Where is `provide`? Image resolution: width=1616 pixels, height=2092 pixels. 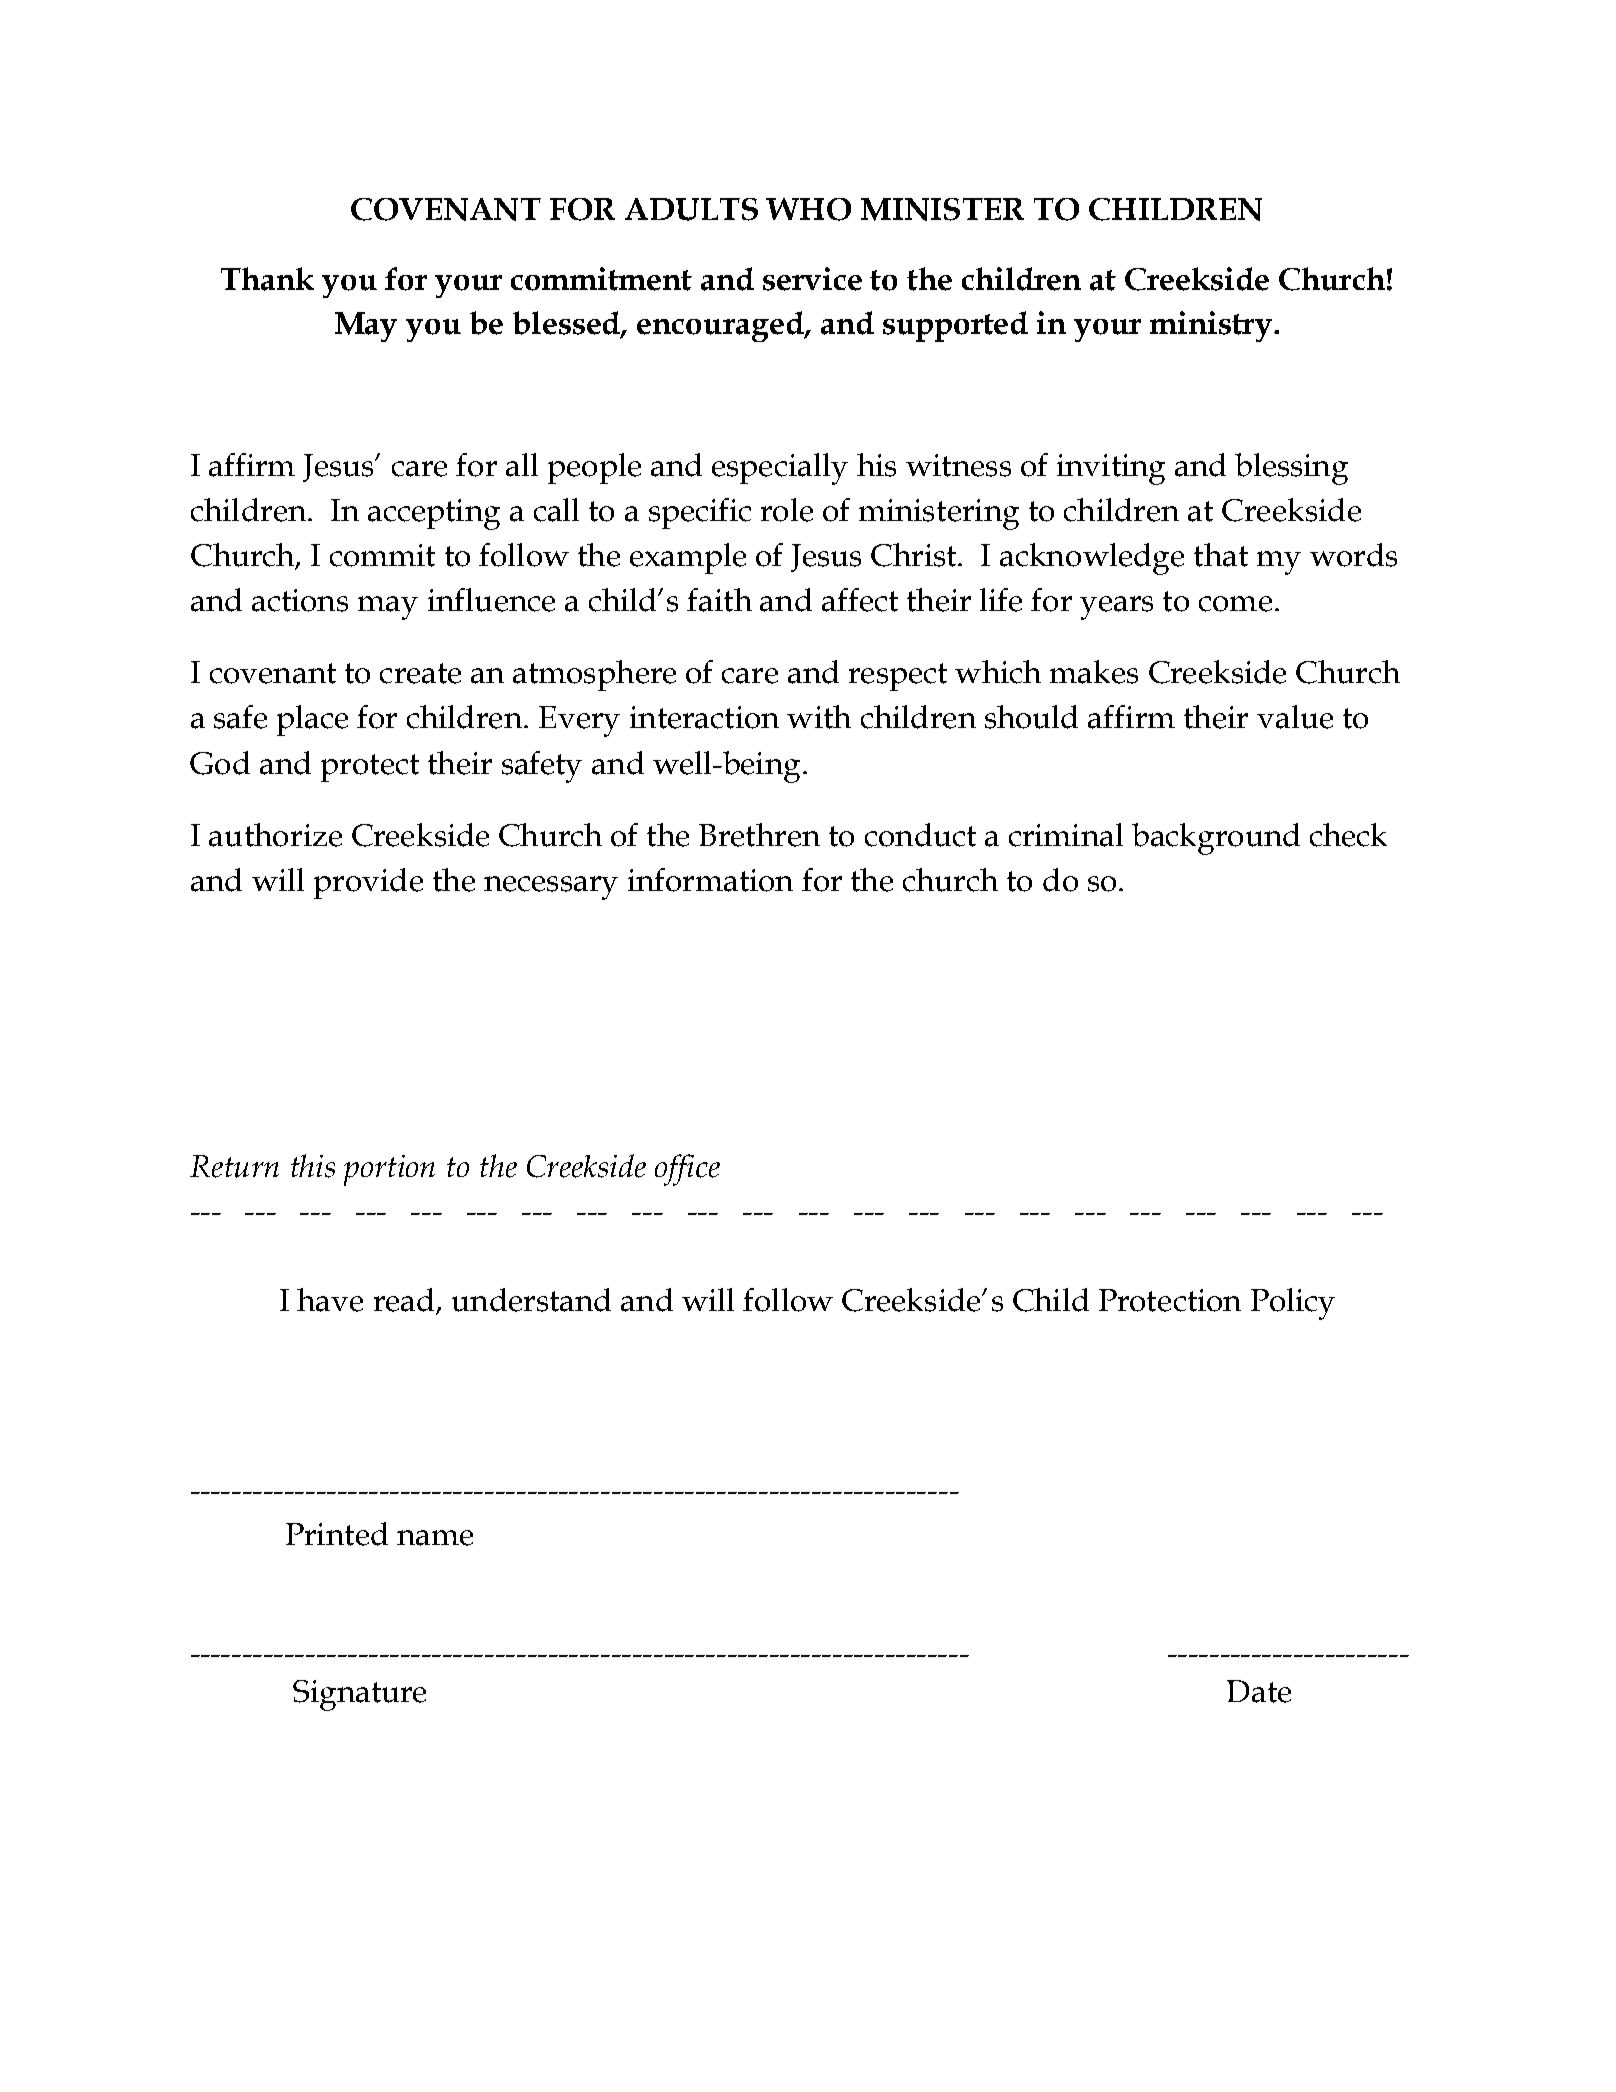 provide is located at coordinates (368, 883).
